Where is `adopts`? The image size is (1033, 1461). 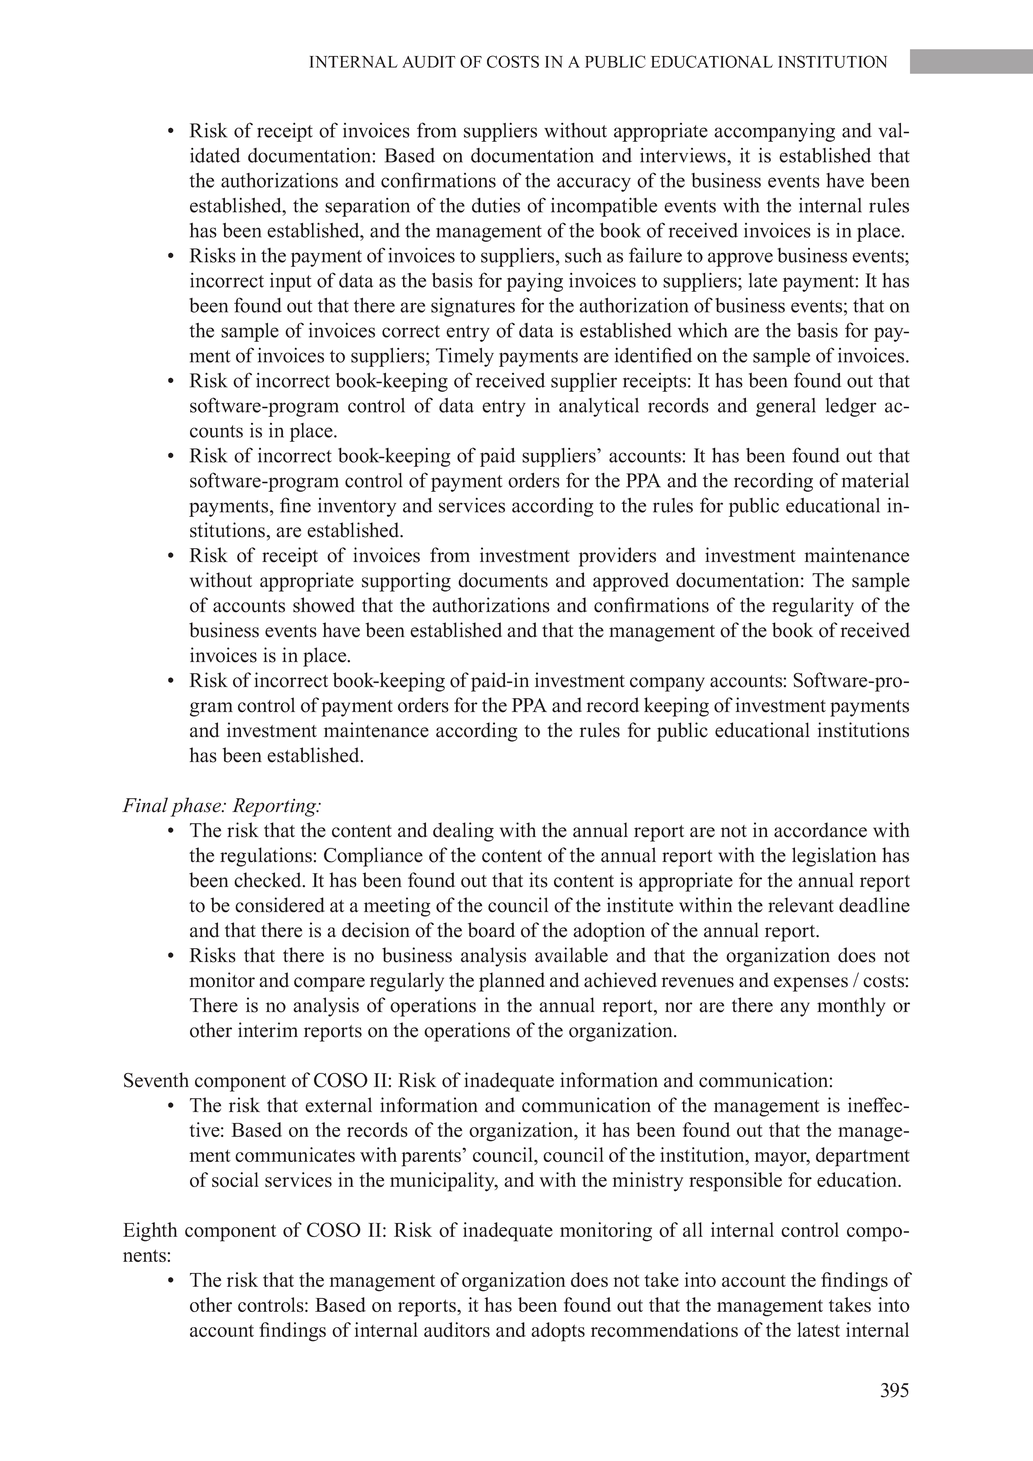
adopts is located at coordinates (558, 1332).
